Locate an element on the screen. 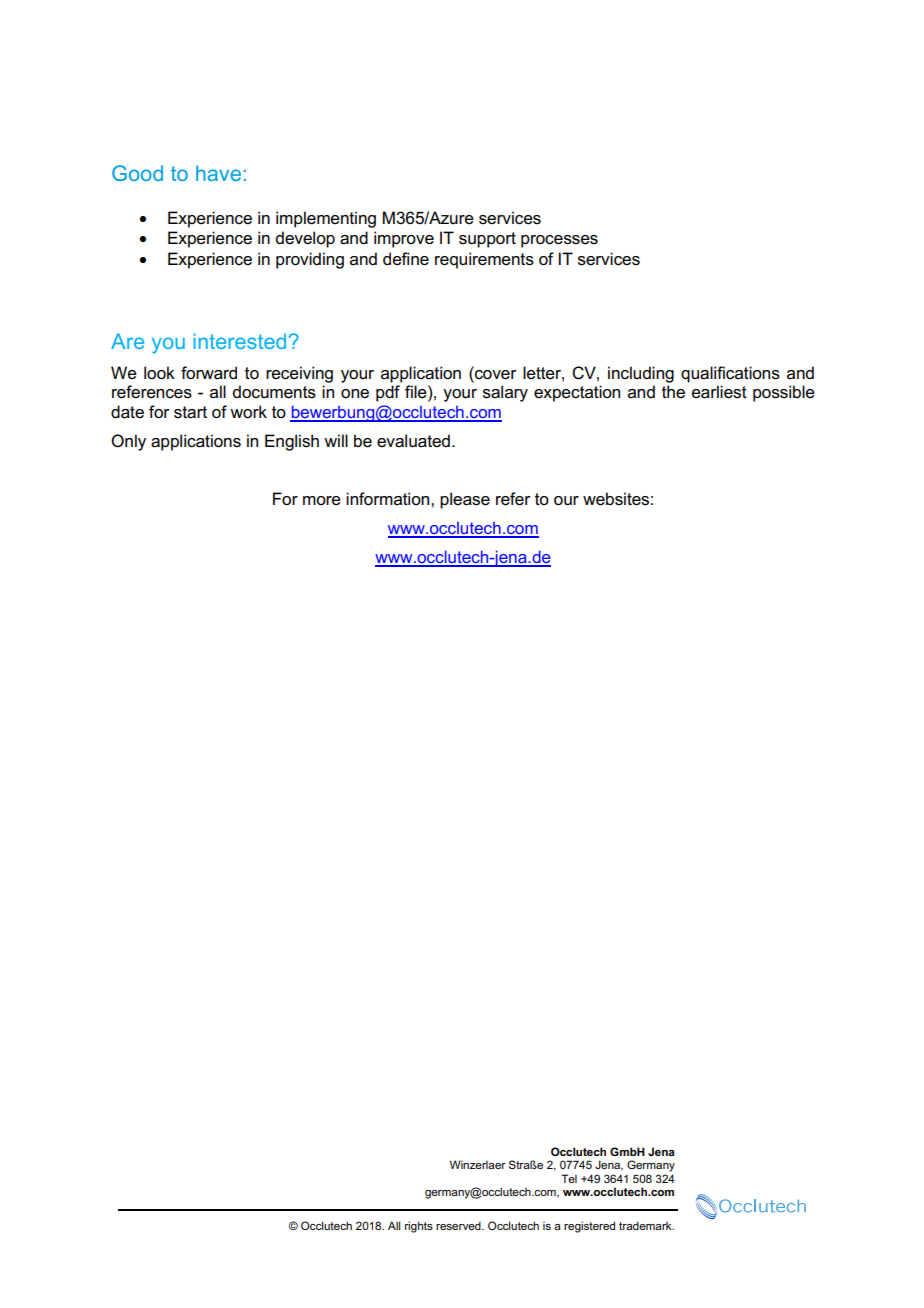 This screenshot has width=924, height=1308. have is located at coordinates (218, 173).
